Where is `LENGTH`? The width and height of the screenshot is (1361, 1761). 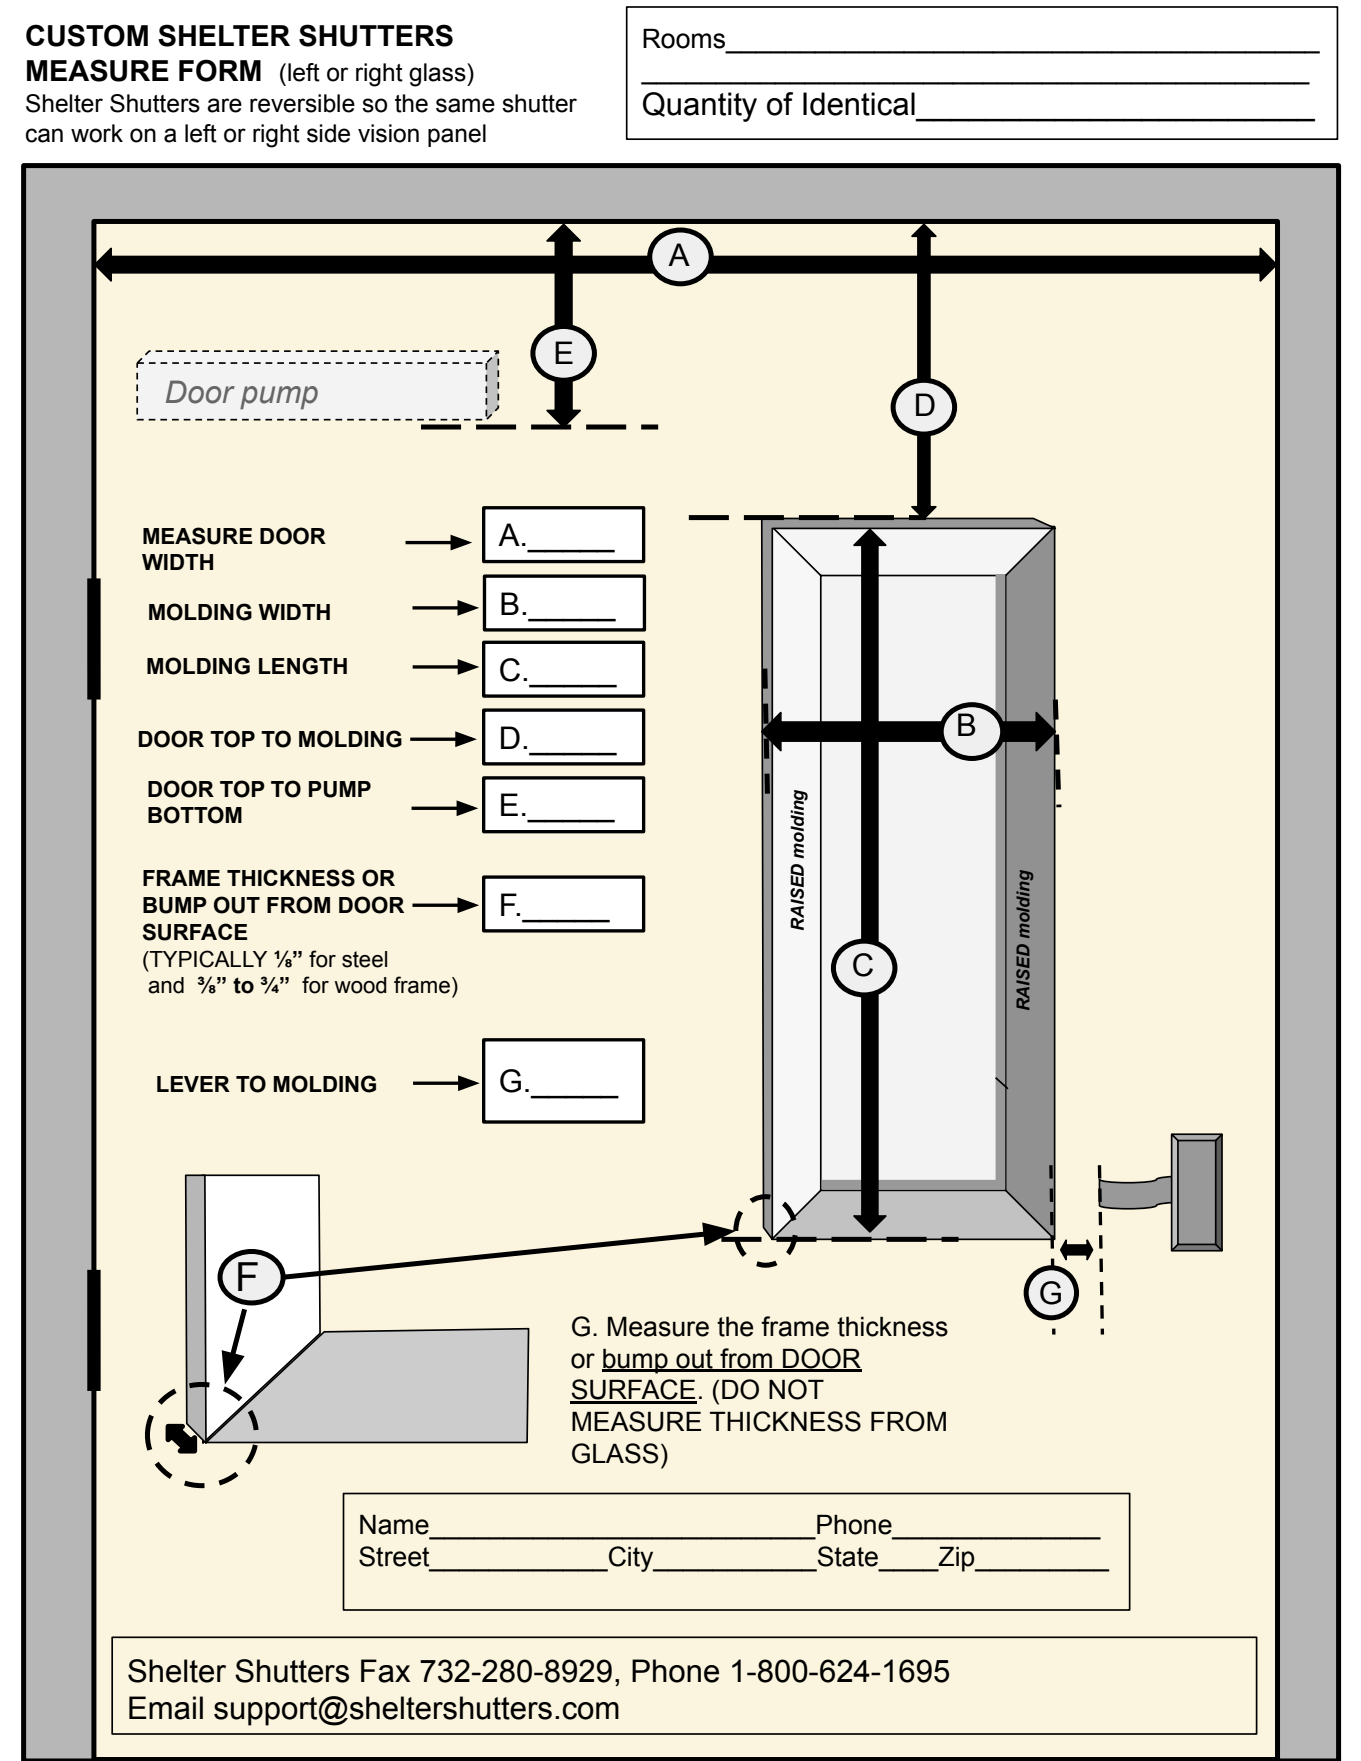 LENGTH is located at coordinates (303, 666).
